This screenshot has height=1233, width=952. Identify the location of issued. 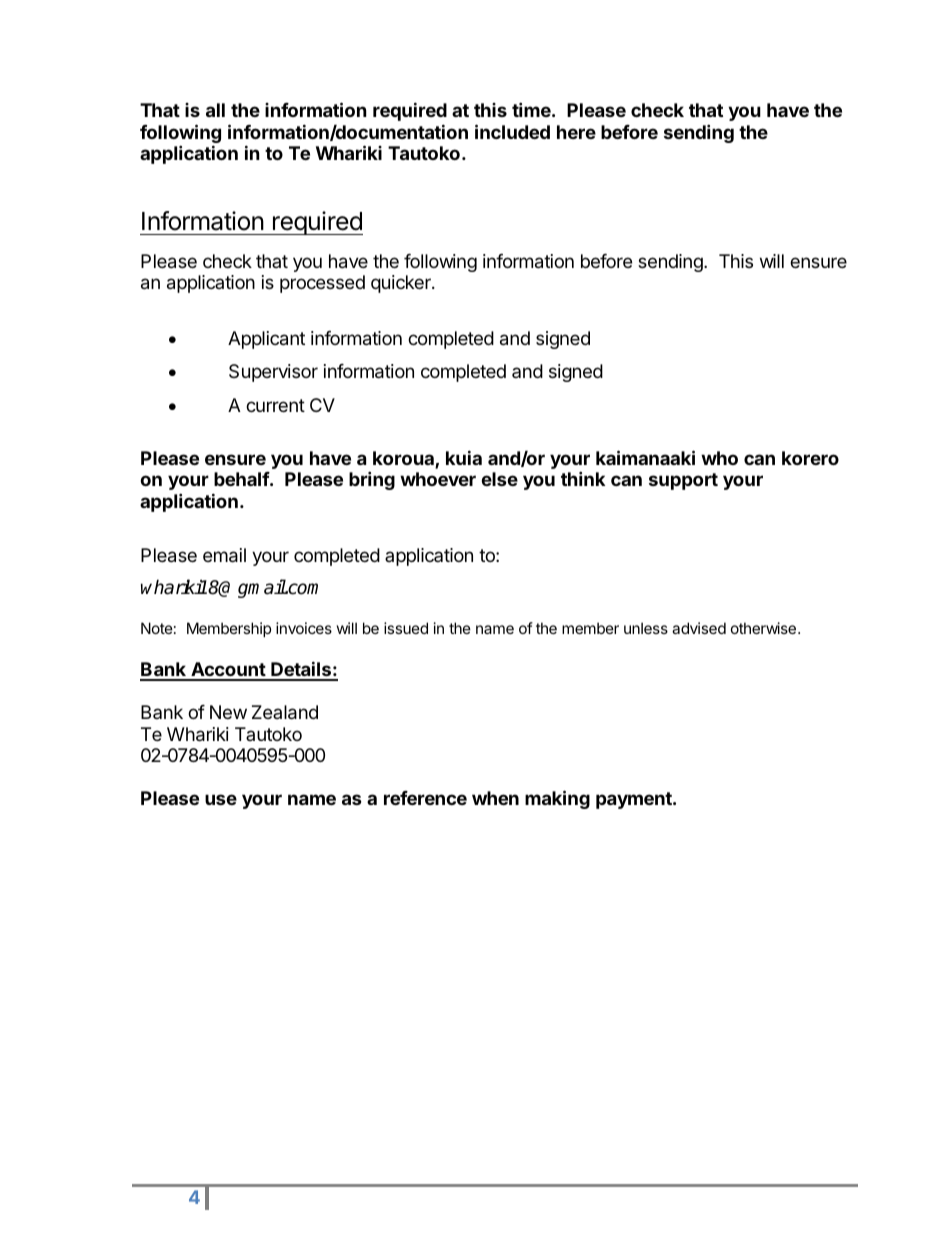
(406, 628).
